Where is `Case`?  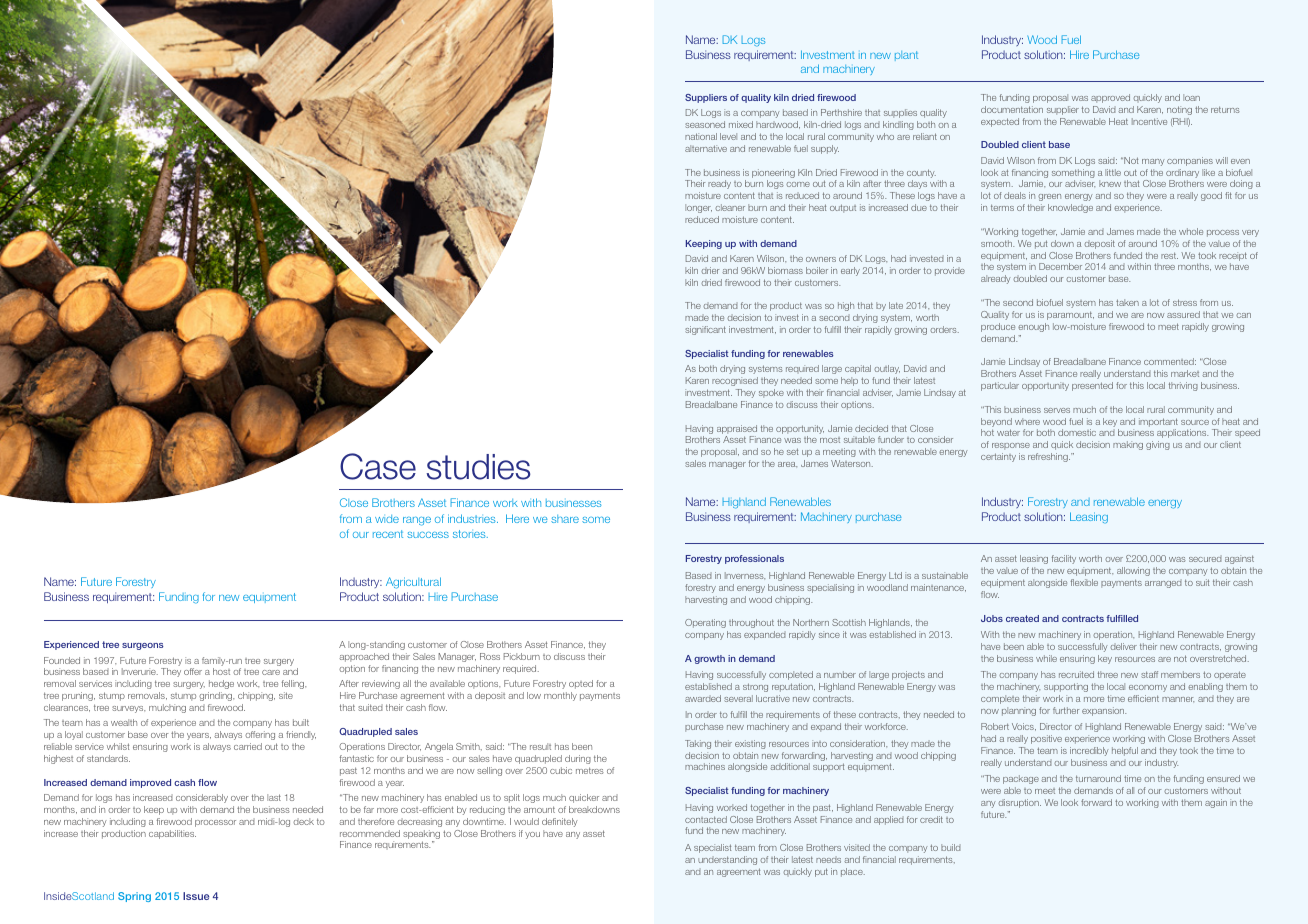
Case is located at coordinates (378, 466).
